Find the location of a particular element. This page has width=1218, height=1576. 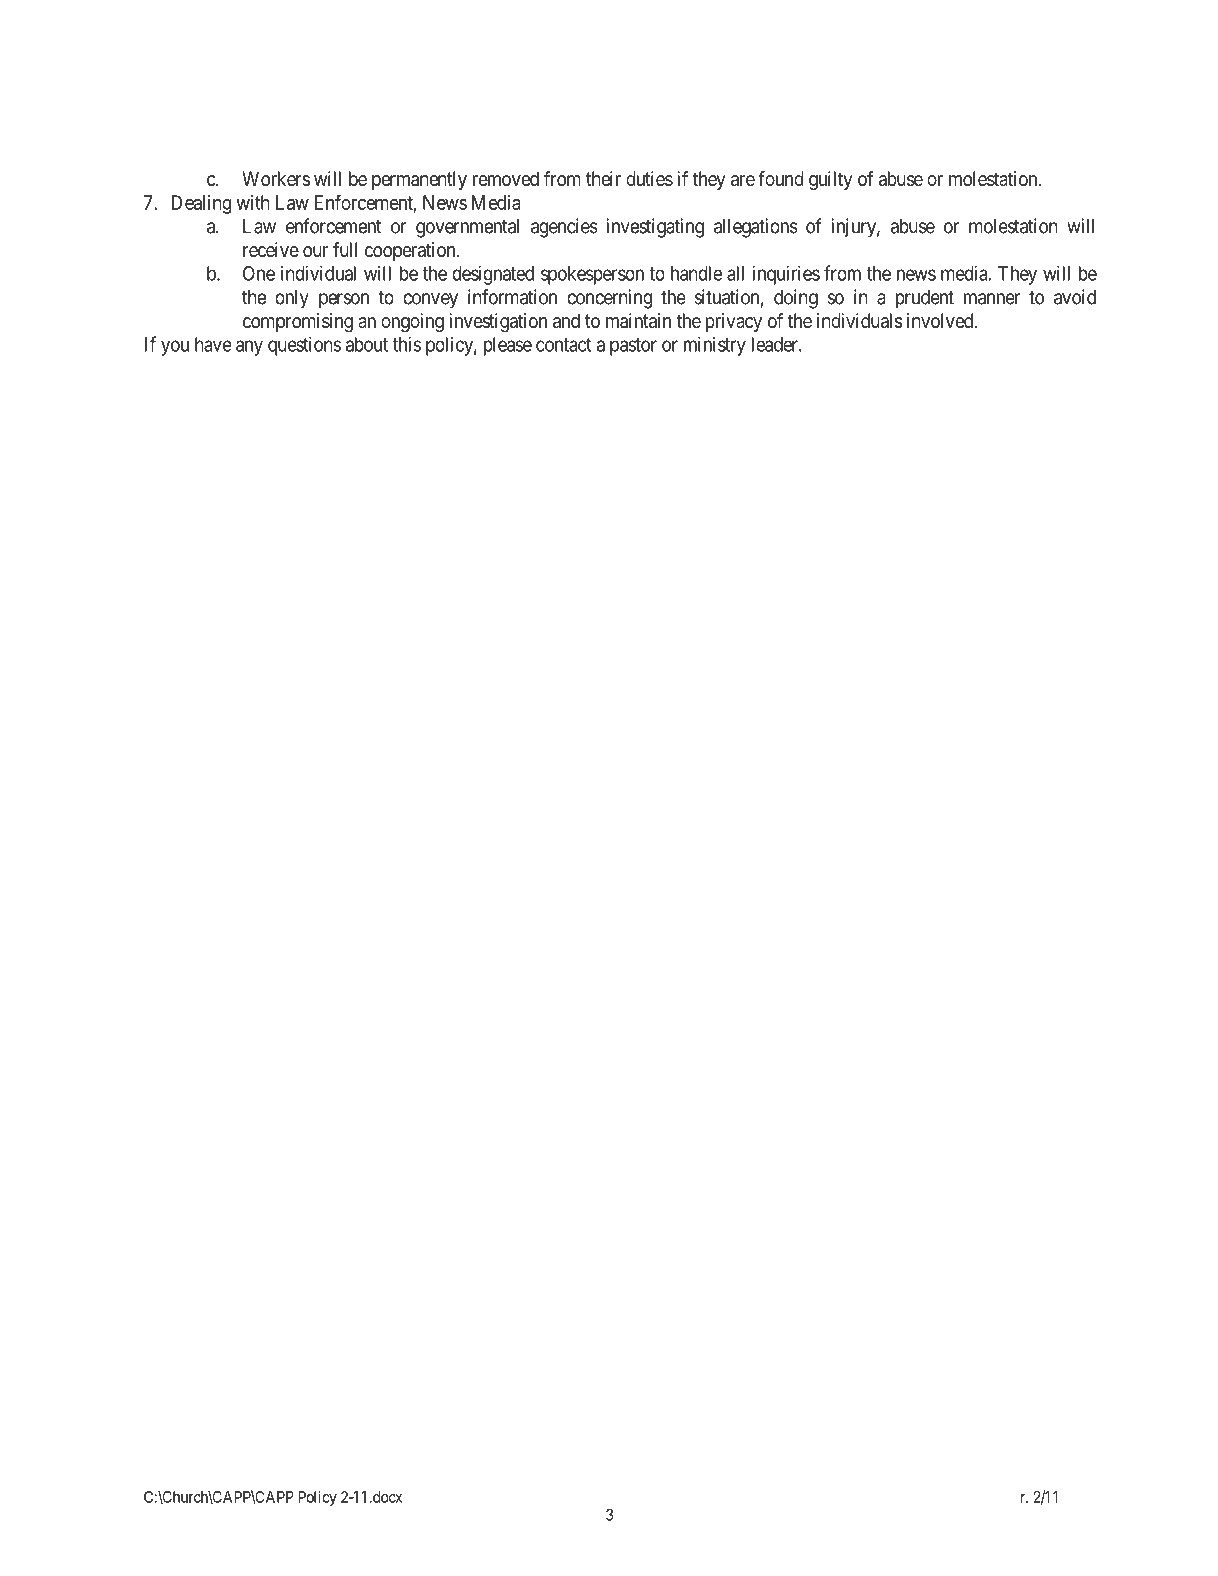

manner is located at coordinates (992, 299).
